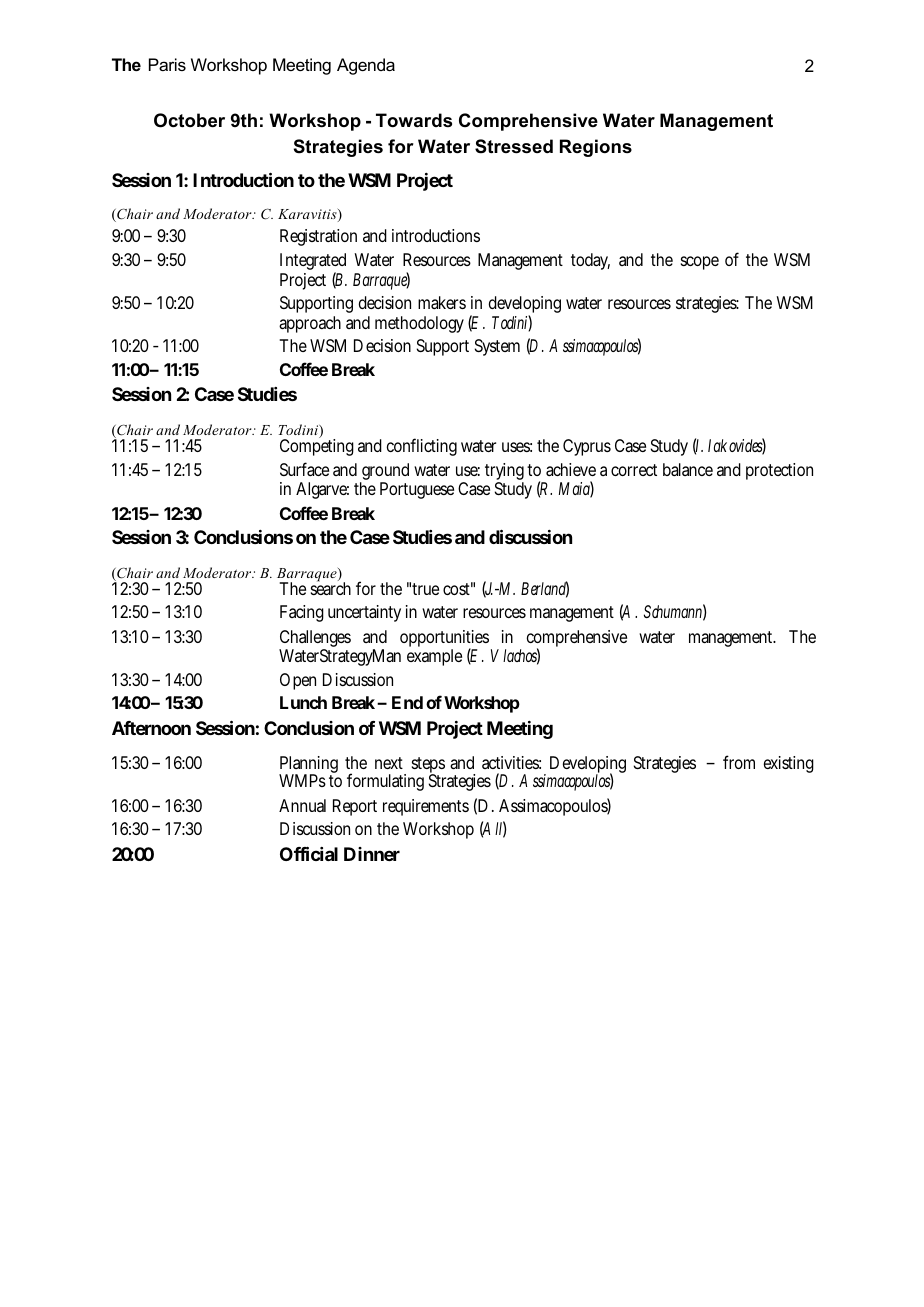 This screenshot has width=924, height=1307. I want to click on Annual, so click(302, 805).
